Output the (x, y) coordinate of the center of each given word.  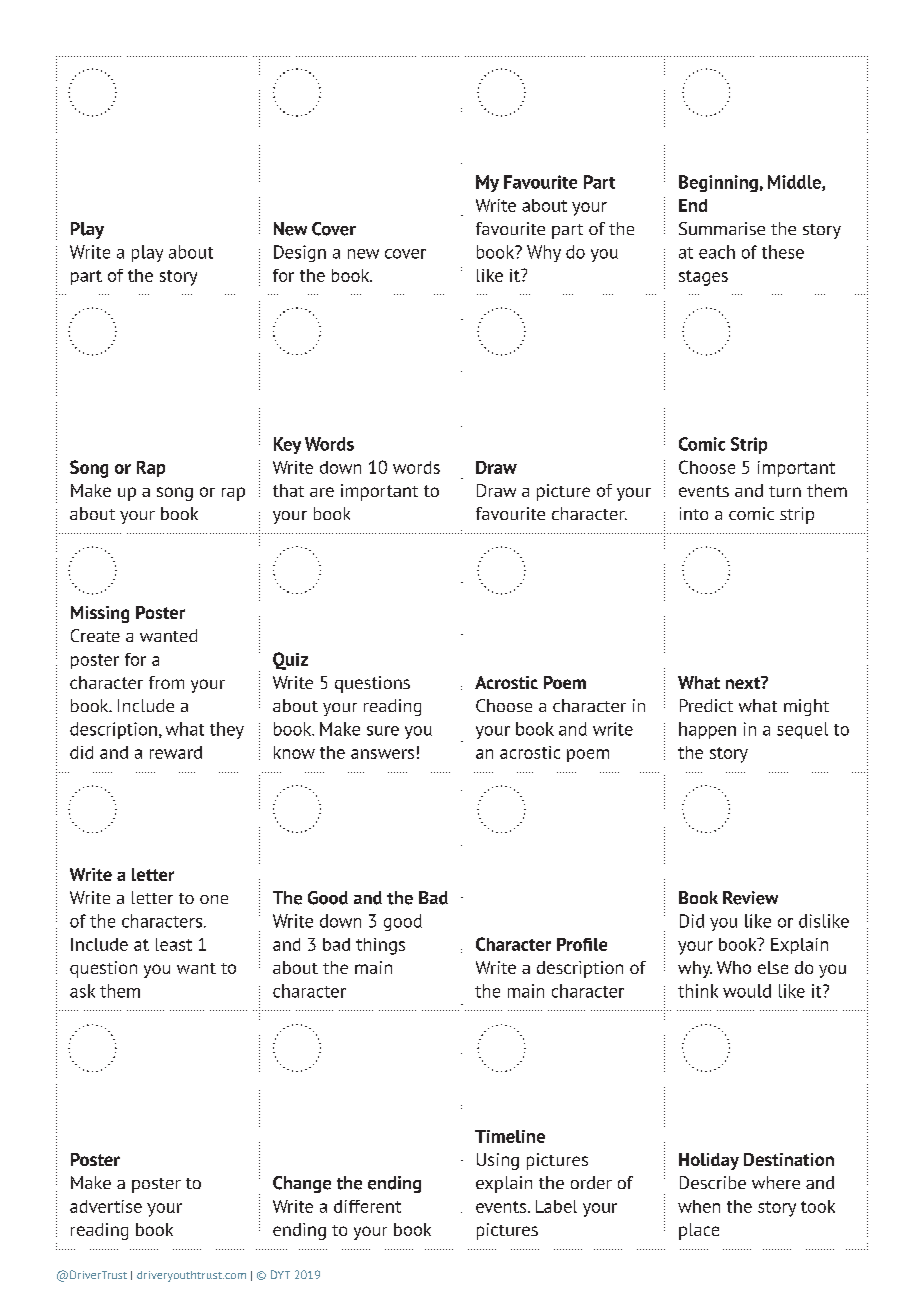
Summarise (722, 228)
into (694, 513)
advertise (106, 1206)
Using (498, 1161)
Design (300, 253)
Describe (713, 1182)
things (380, 946)
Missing (100, 614)
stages (703, 278)
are (322, 492)
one (214, 899)
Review (750, 898)
